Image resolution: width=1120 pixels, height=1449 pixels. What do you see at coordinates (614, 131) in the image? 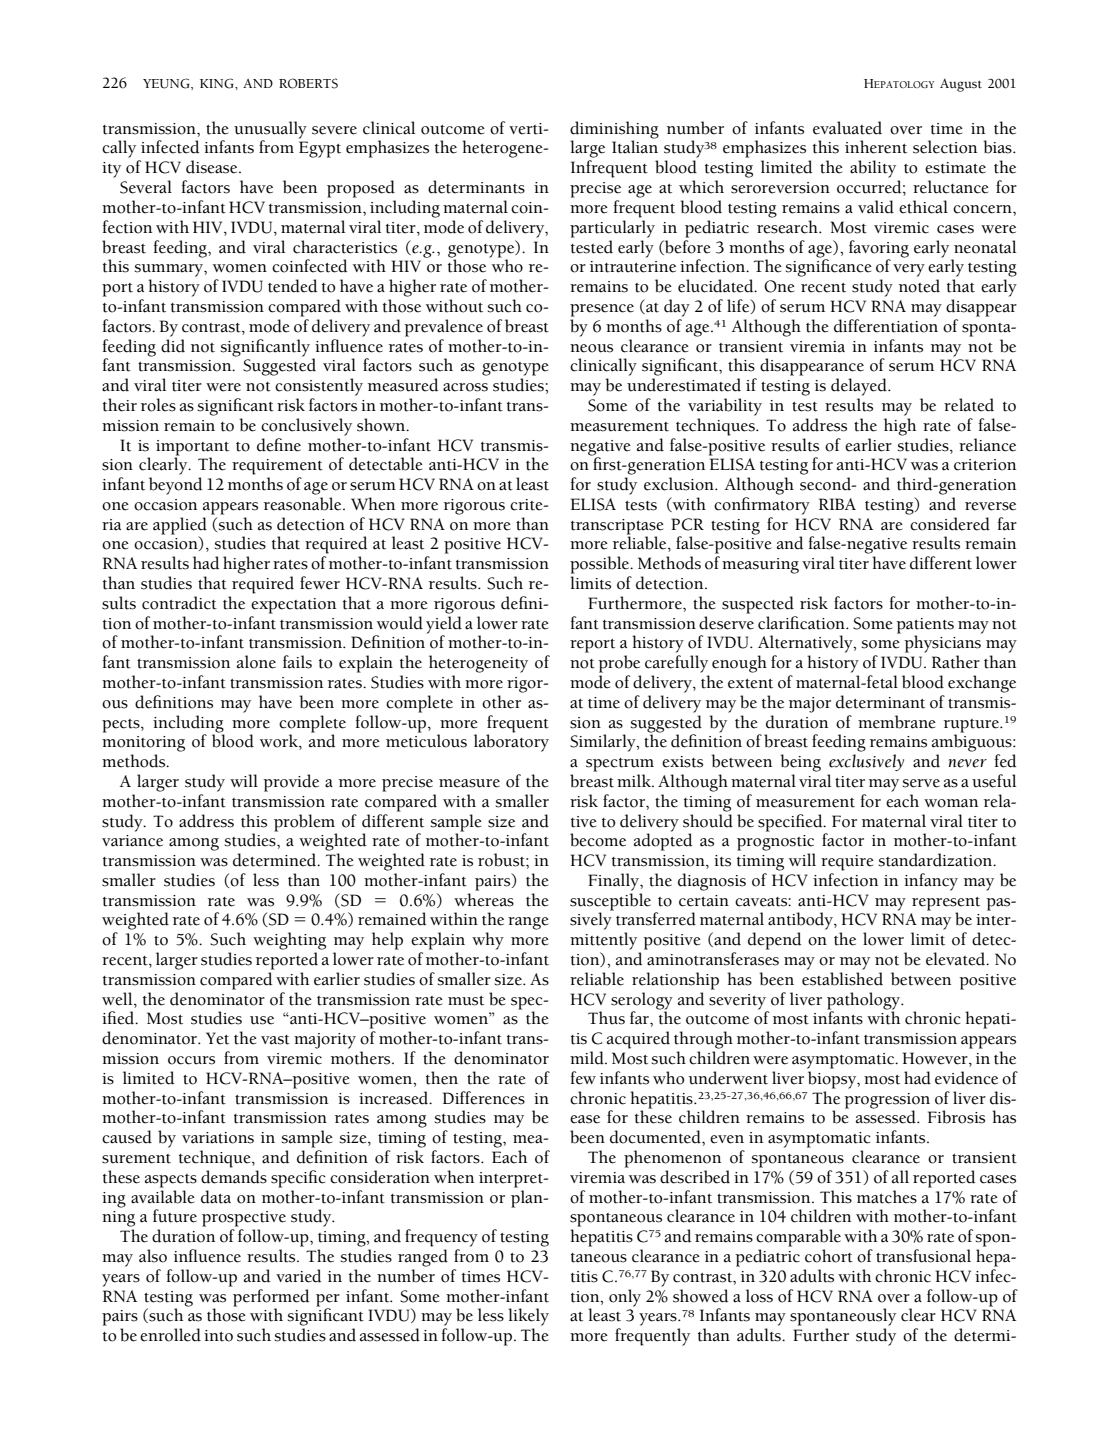
I see `diminishing` at bounding box center [614, 131].
